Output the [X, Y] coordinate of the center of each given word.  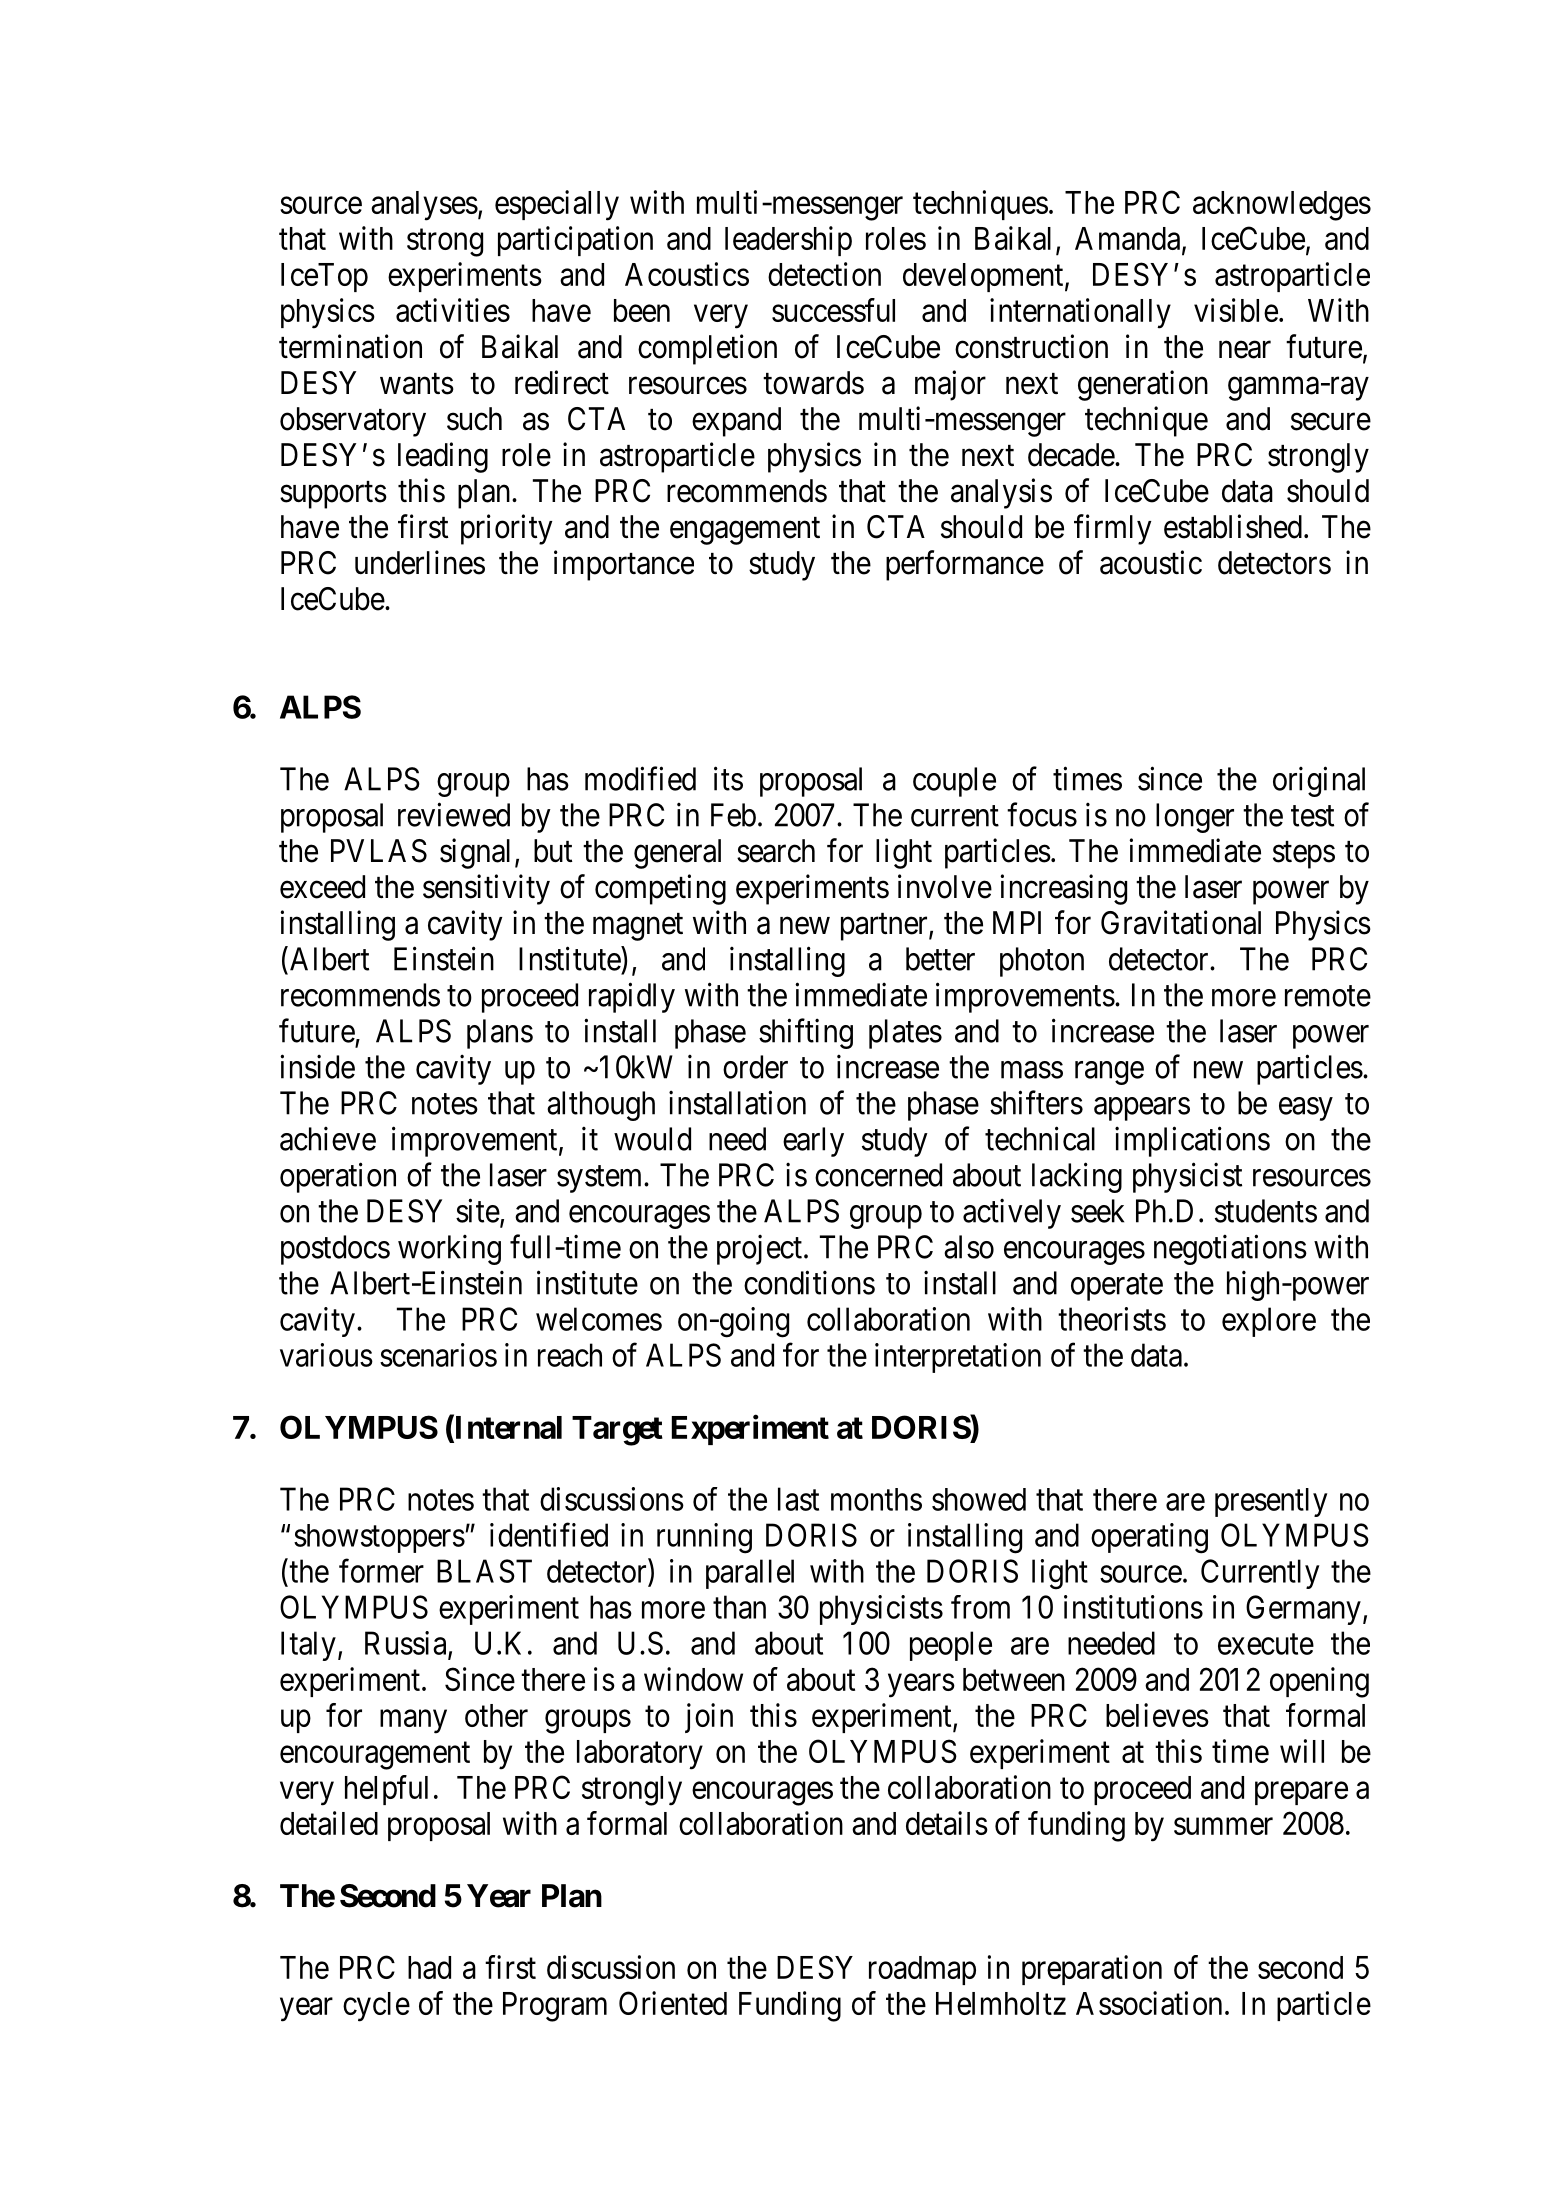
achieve [328, 1138]
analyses [424, 206]
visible [1236, 310]
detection [824, 274]
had [429, 1967]
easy [1306, 1109]
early [813, 1142]
